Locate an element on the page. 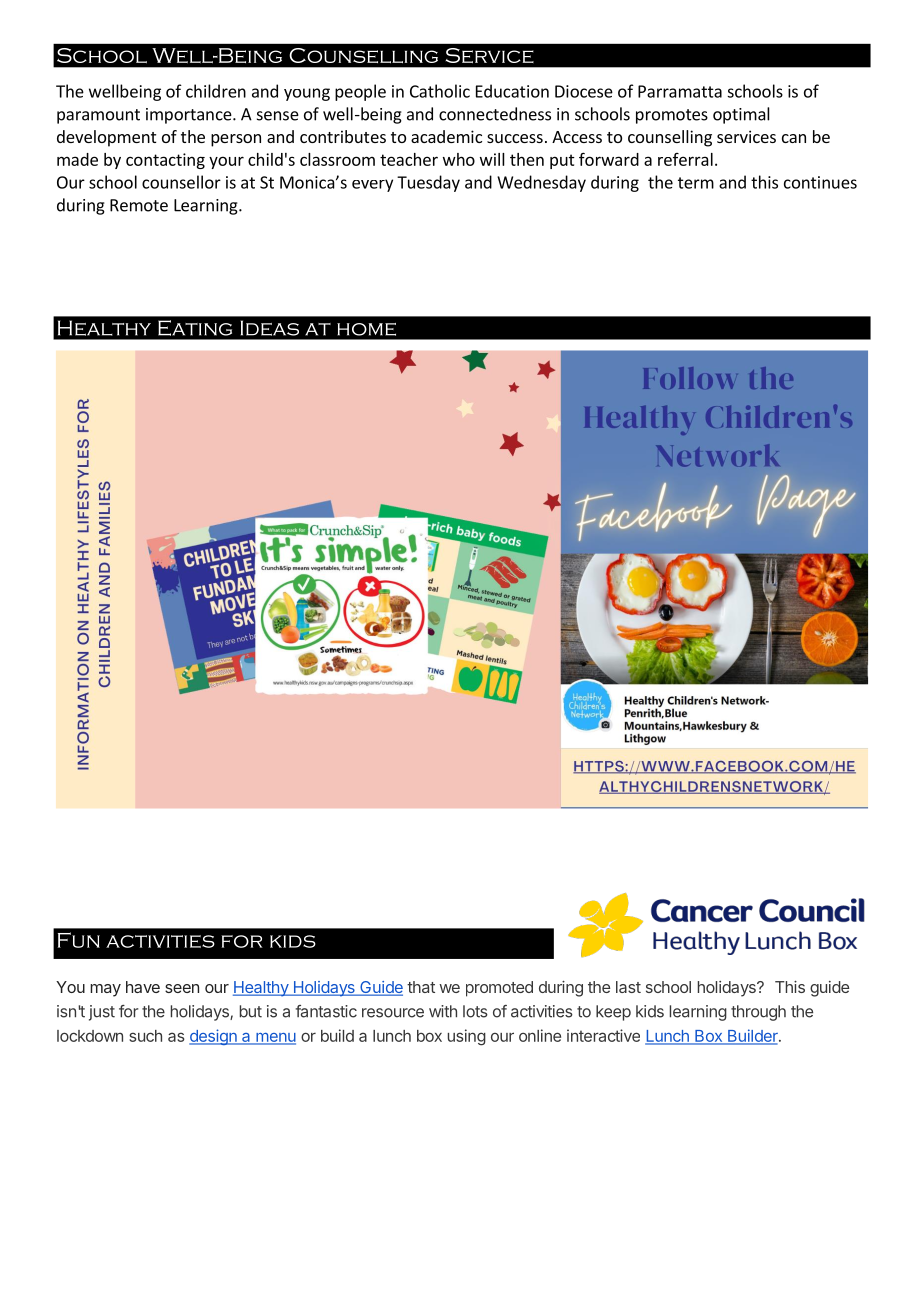 The image size is (924, 1308). optimal is located at coordinates (741, 115).
